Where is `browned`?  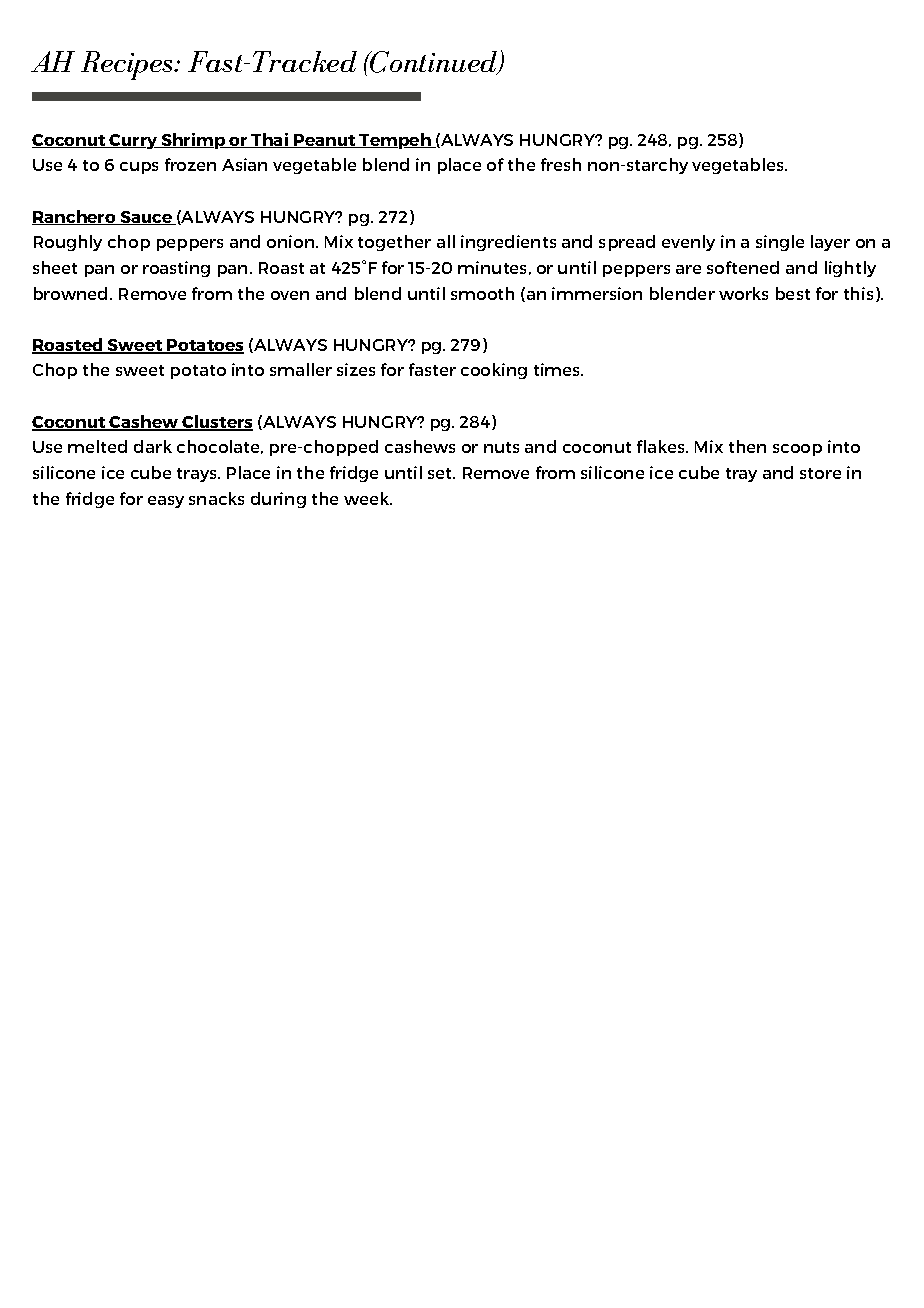
browned is located at coordinates (72, 293).
